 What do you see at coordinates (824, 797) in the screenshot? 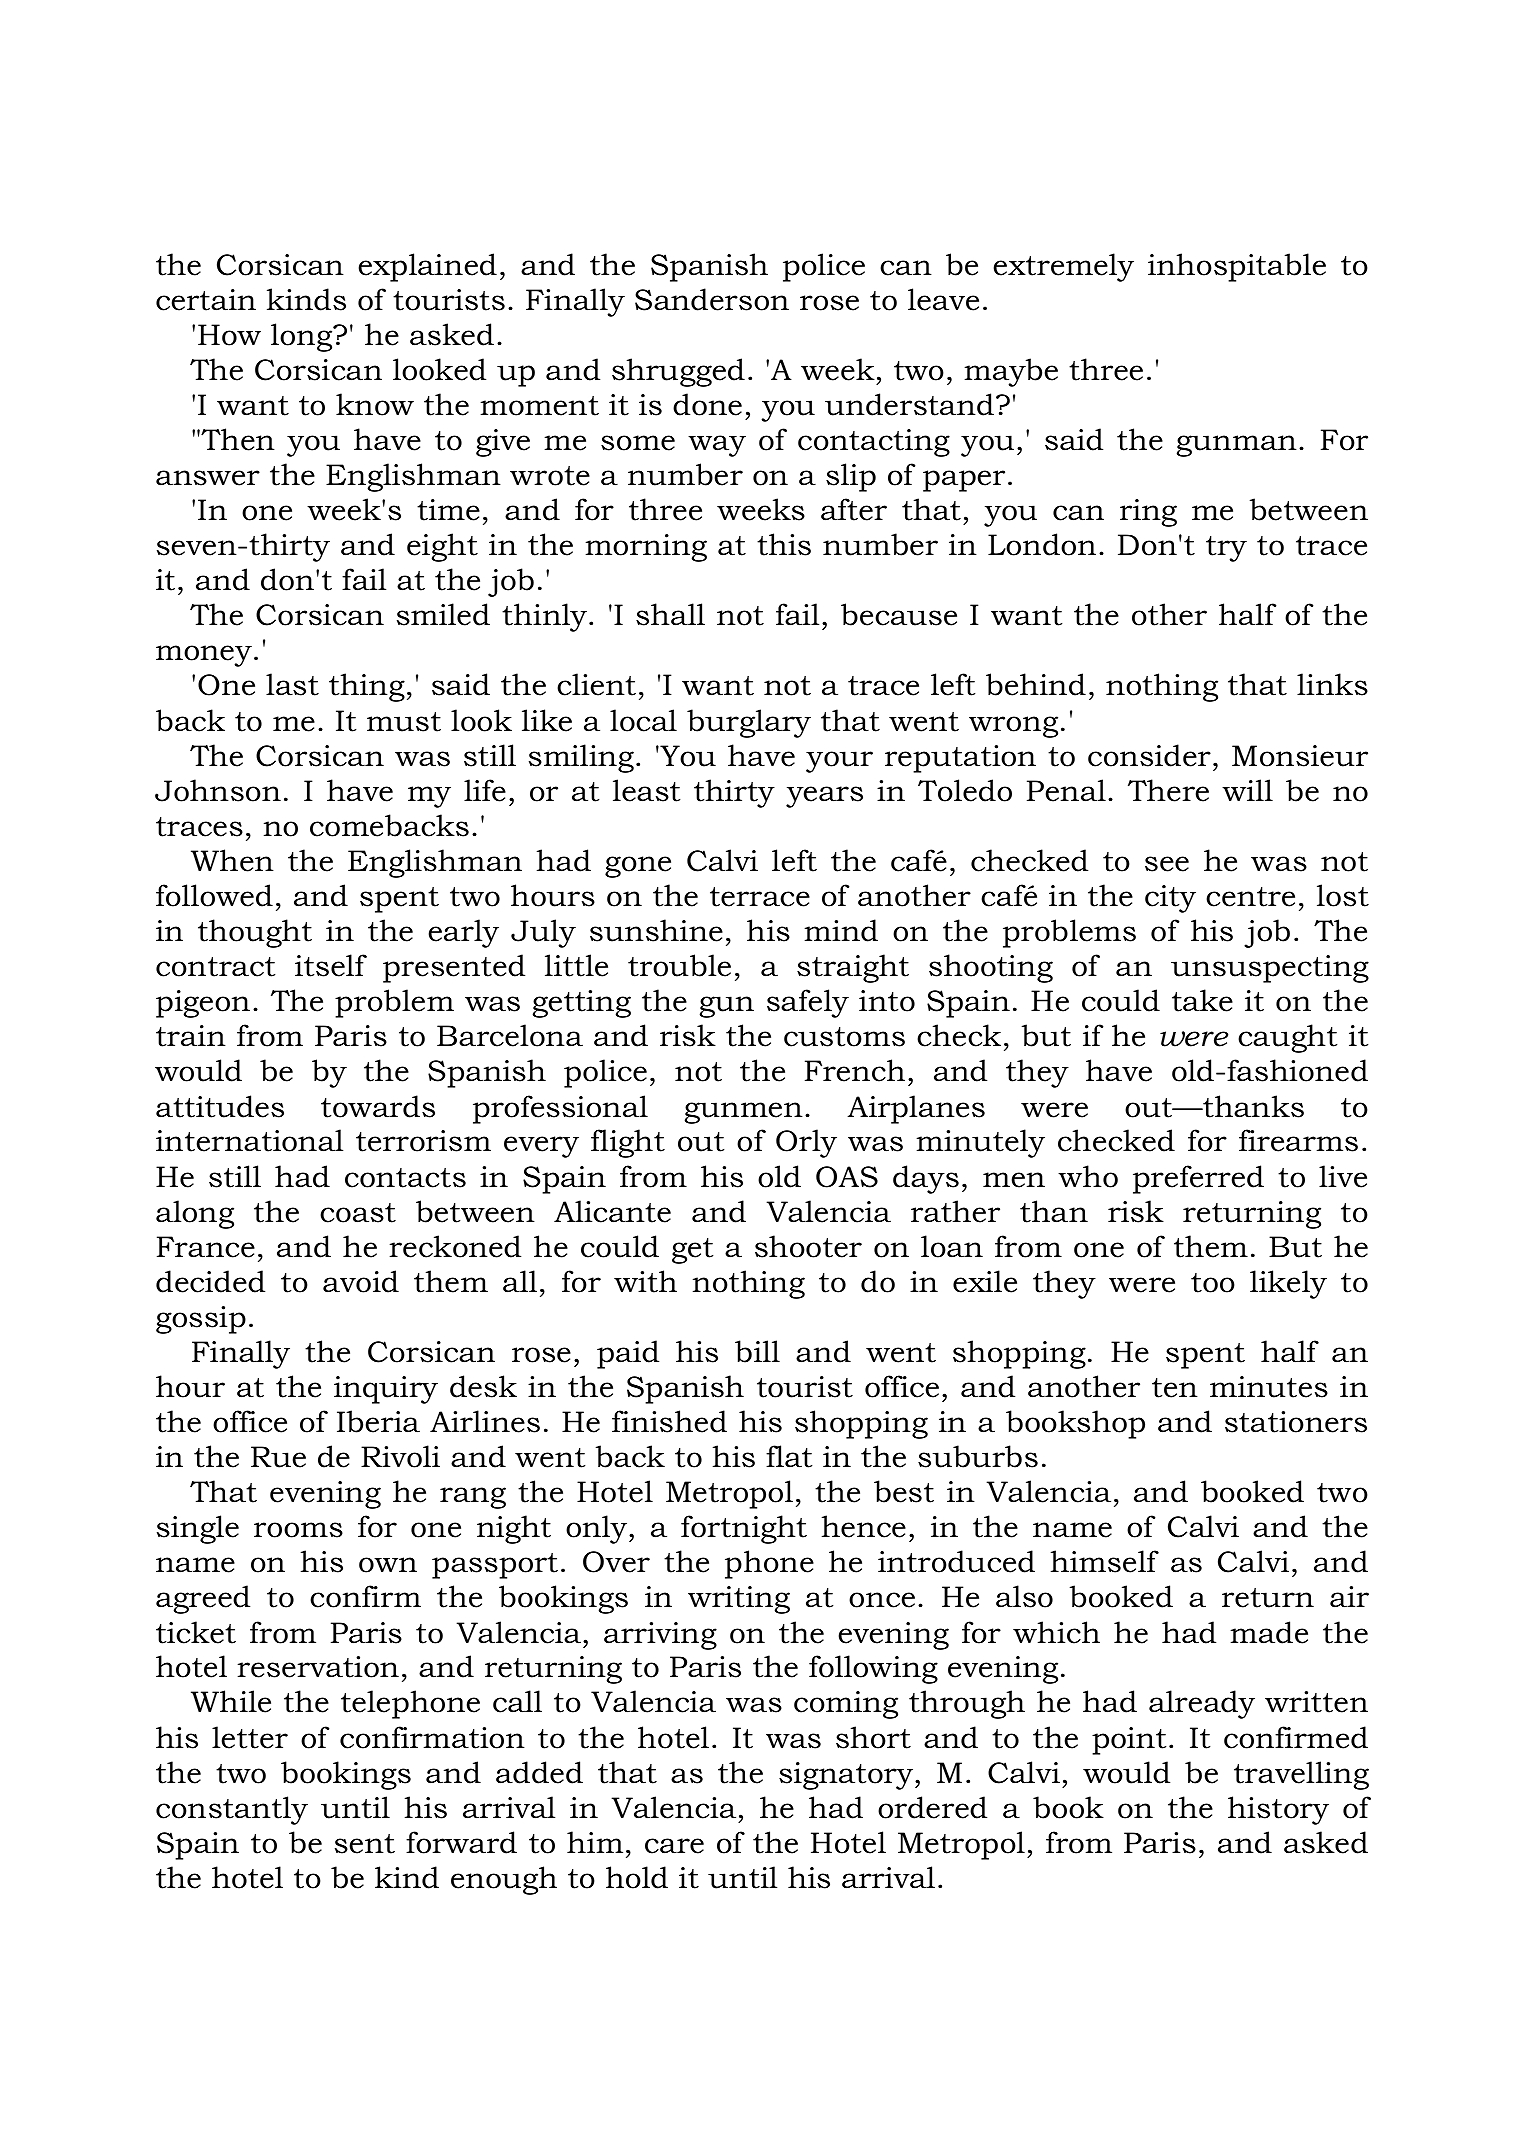
I see `years` at bounding box center [824, 797].
